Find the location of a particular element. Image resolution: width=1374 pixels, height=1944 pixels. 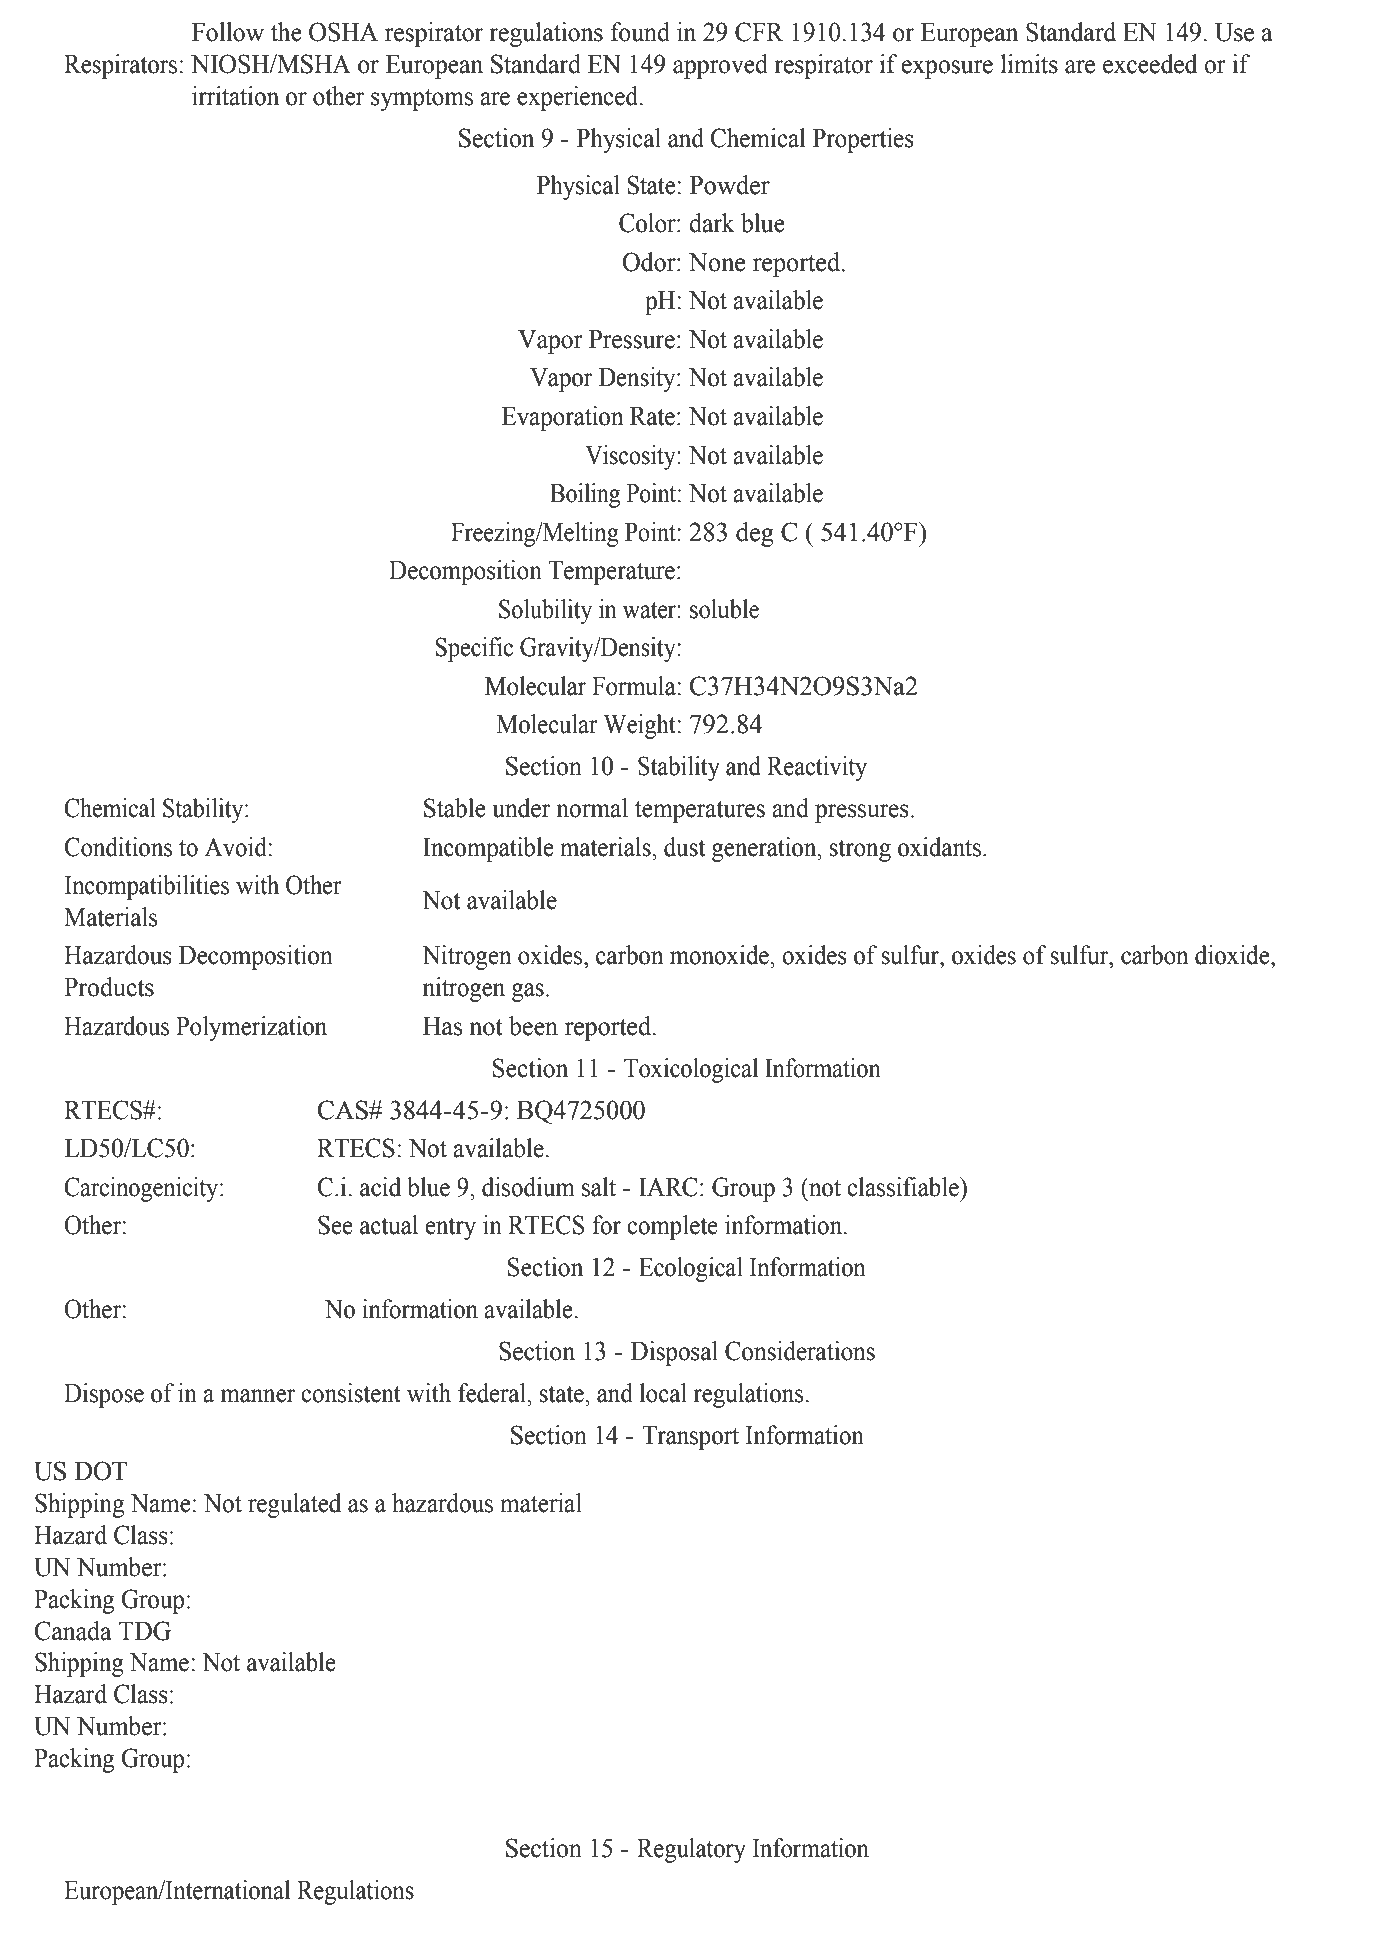

found is located at coordinates (640, 32).
